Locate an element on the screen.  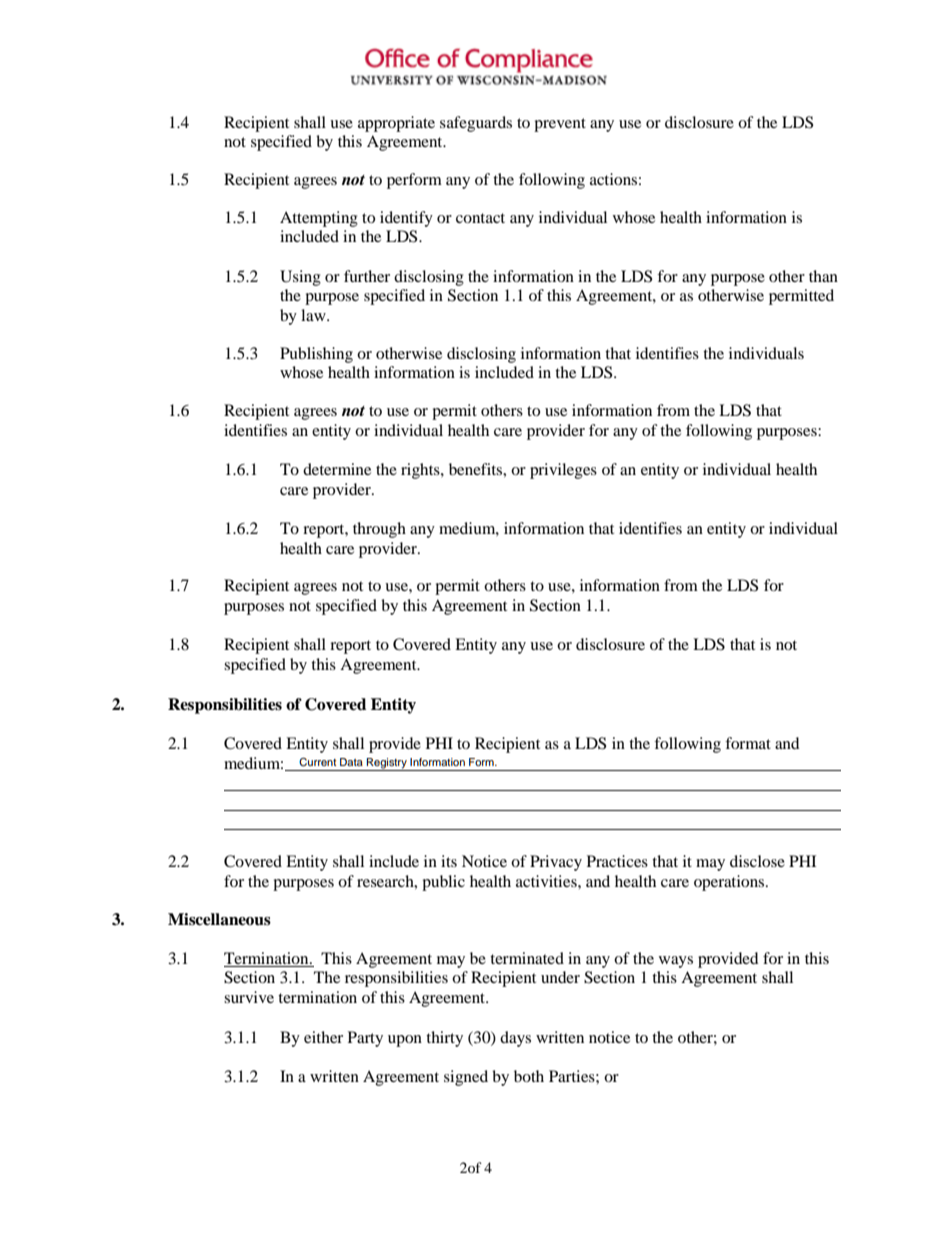
than is located at coordinates (823, 276).
